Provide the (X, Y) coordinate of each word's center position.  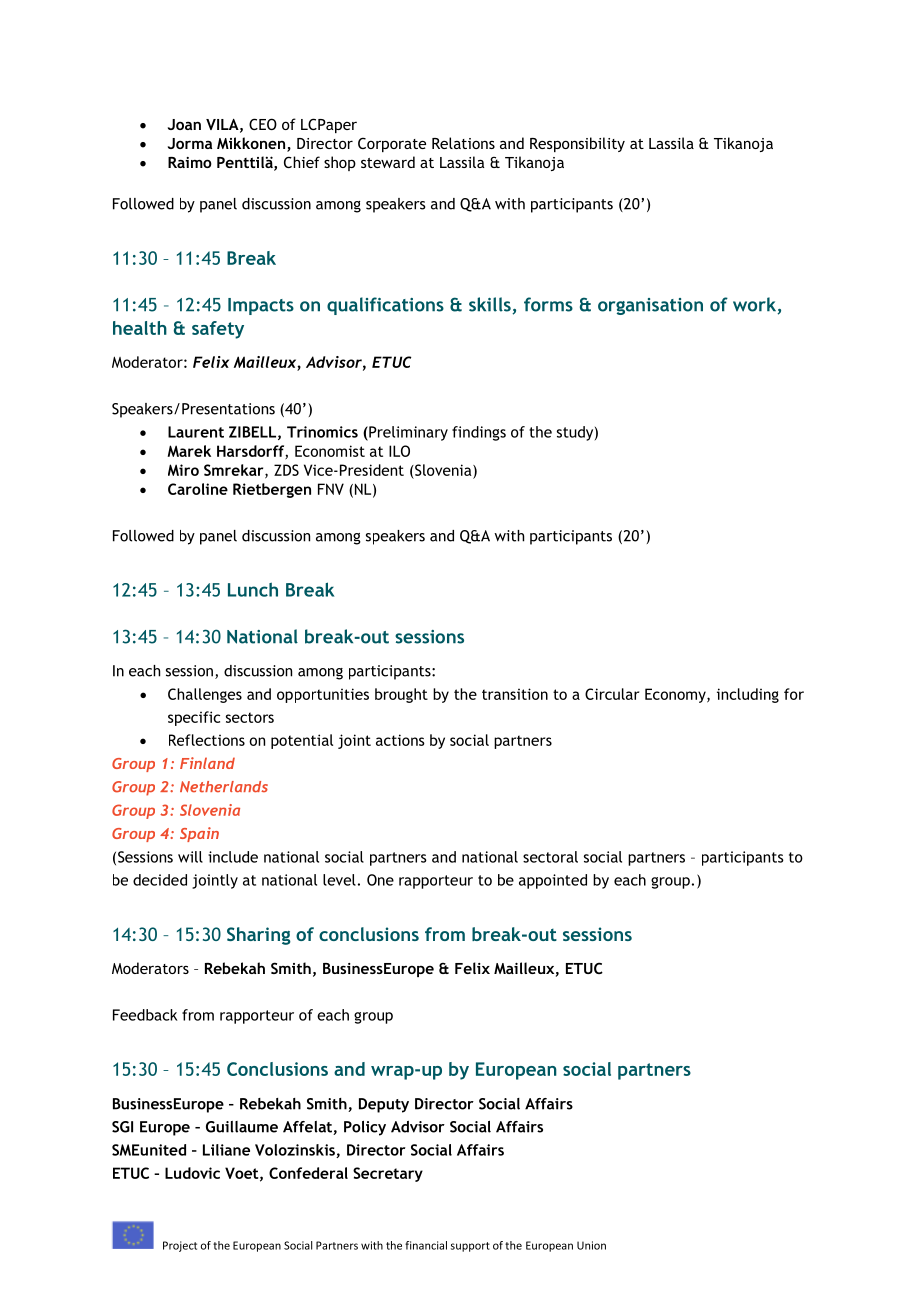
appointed (553, 881)
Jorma (190, 143)
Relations (463, 143)
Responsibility (577, 144)
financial (426, 1245)
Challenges (205, 695)
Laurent (196, 432)
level (339, 880)
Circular (612, 694)
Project (180, 1246)
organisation (650, 306)
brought (401, 695)
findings (479, 433)
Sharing (259, 936)
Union (591, 1245)
